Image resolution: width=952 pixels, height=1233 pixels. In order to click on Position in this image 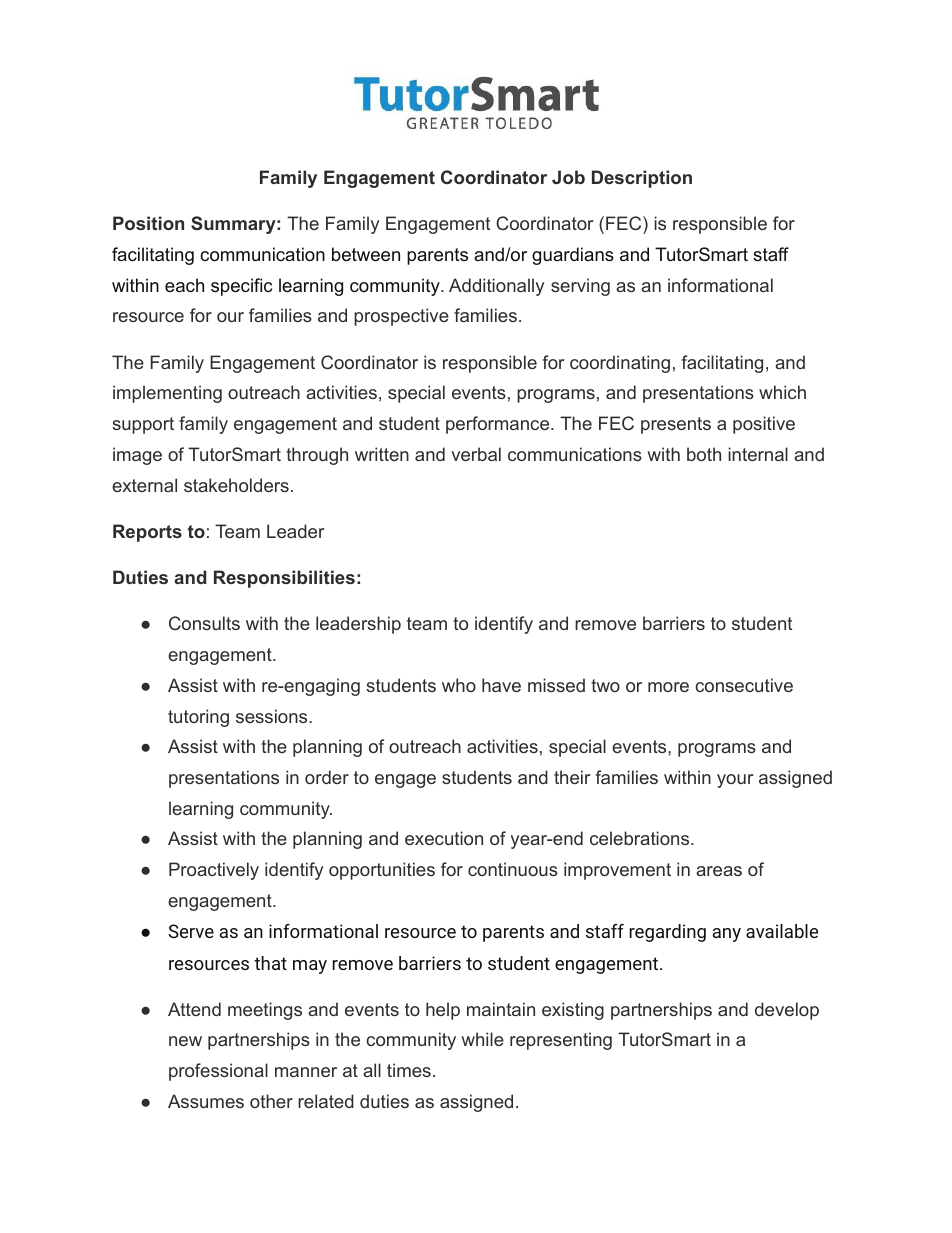, I will do `click(148, 223)`.
